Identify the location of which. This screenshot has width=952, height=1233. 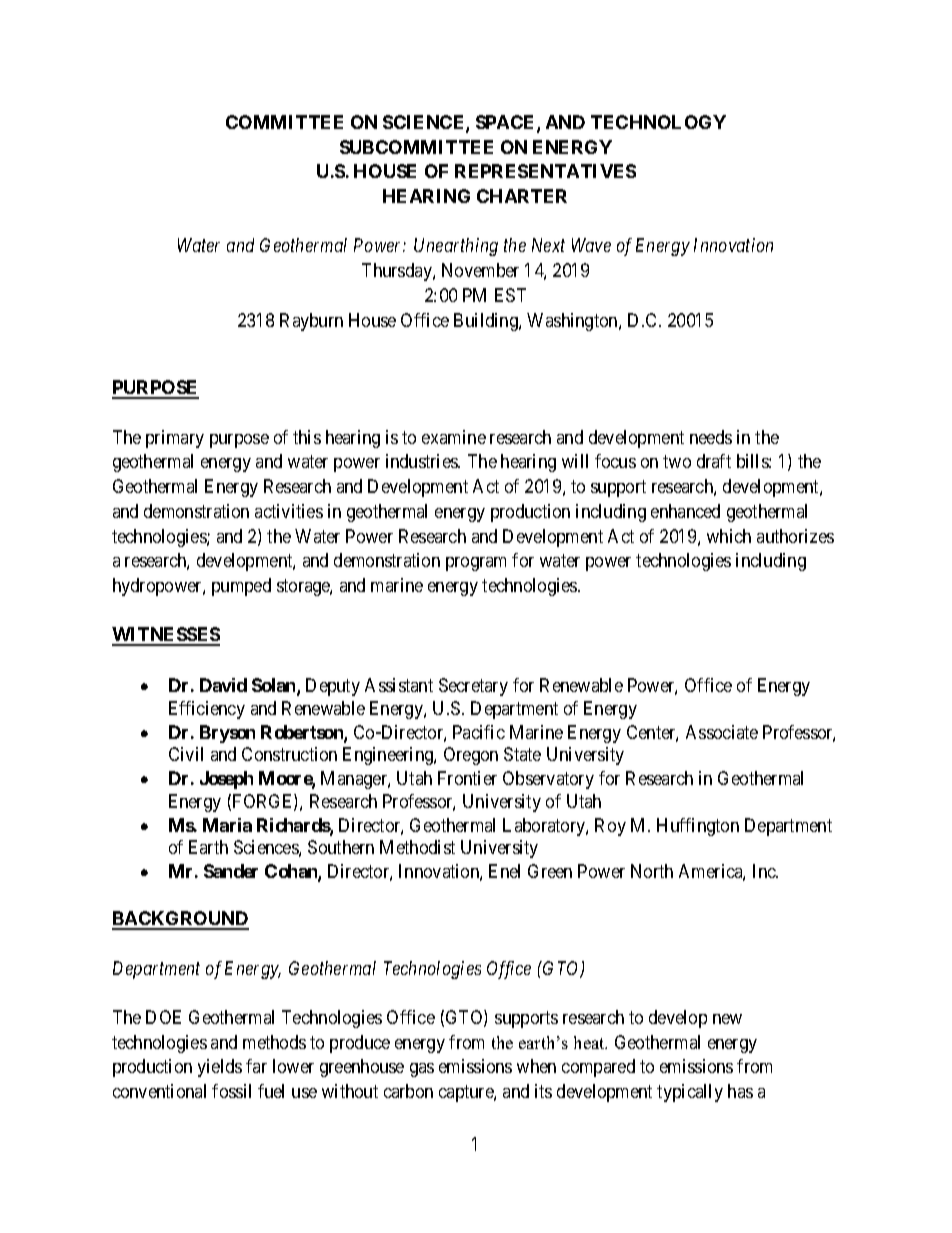
(729, 536).
